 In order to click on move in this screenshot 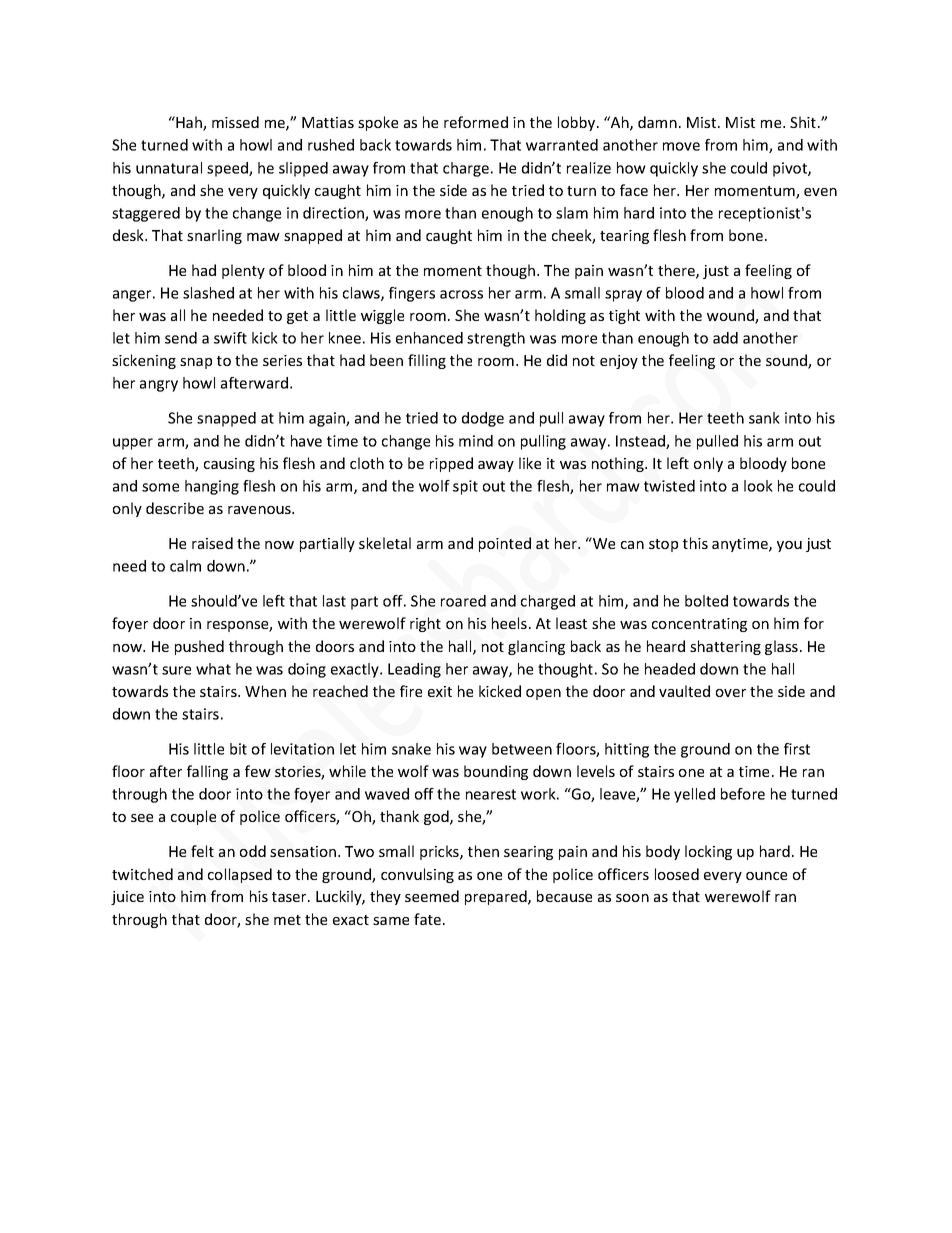, I will do `click(681, 146)`.
